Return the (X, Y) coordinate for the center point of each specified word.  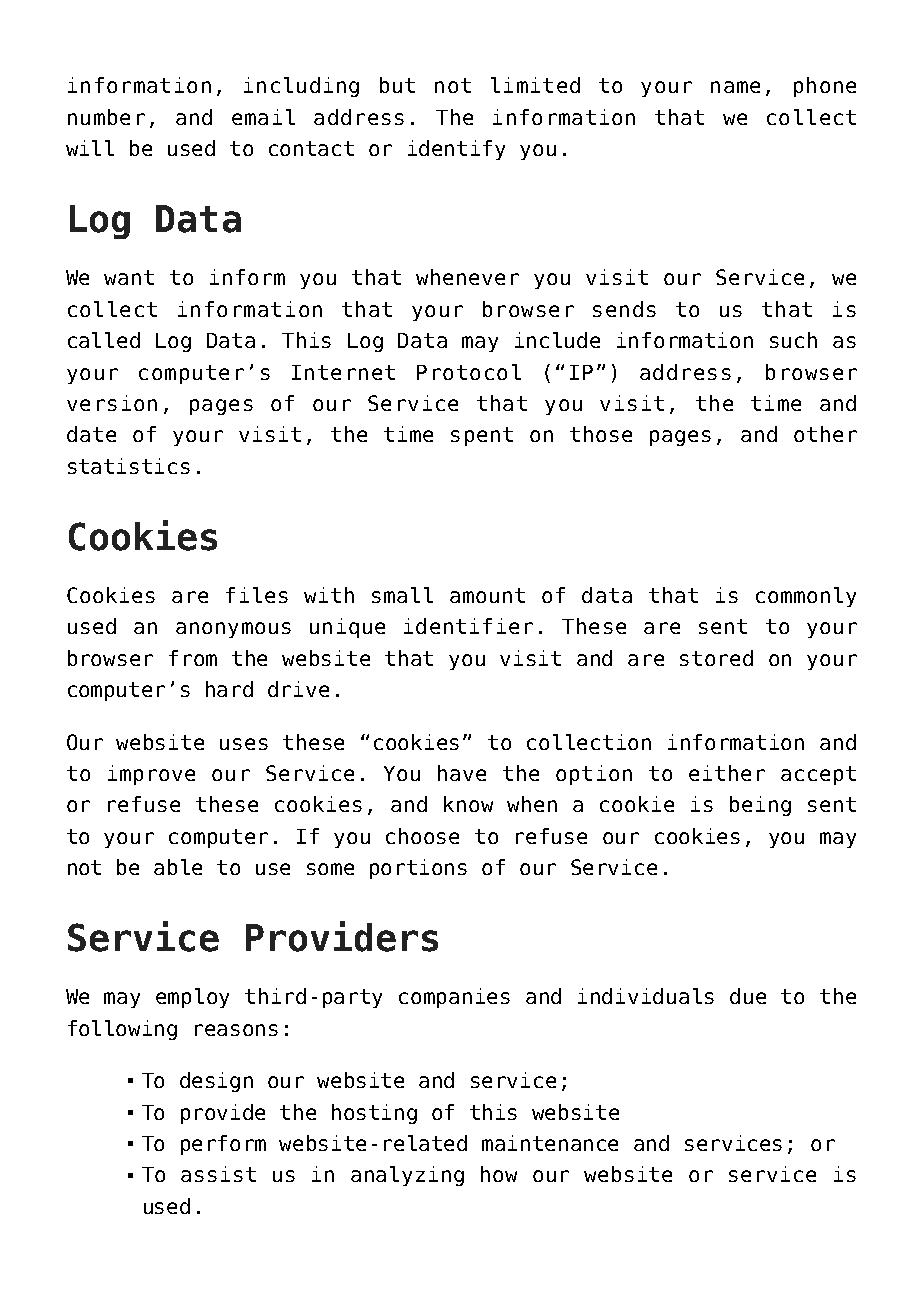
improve (151, 775)
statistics (129, 466)
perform (223, 1145)
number (106, 117)
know (468, 804)
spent (482, 436)
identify (456, 150)
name (735, 87)
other (825, 434)
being (760, 806)
